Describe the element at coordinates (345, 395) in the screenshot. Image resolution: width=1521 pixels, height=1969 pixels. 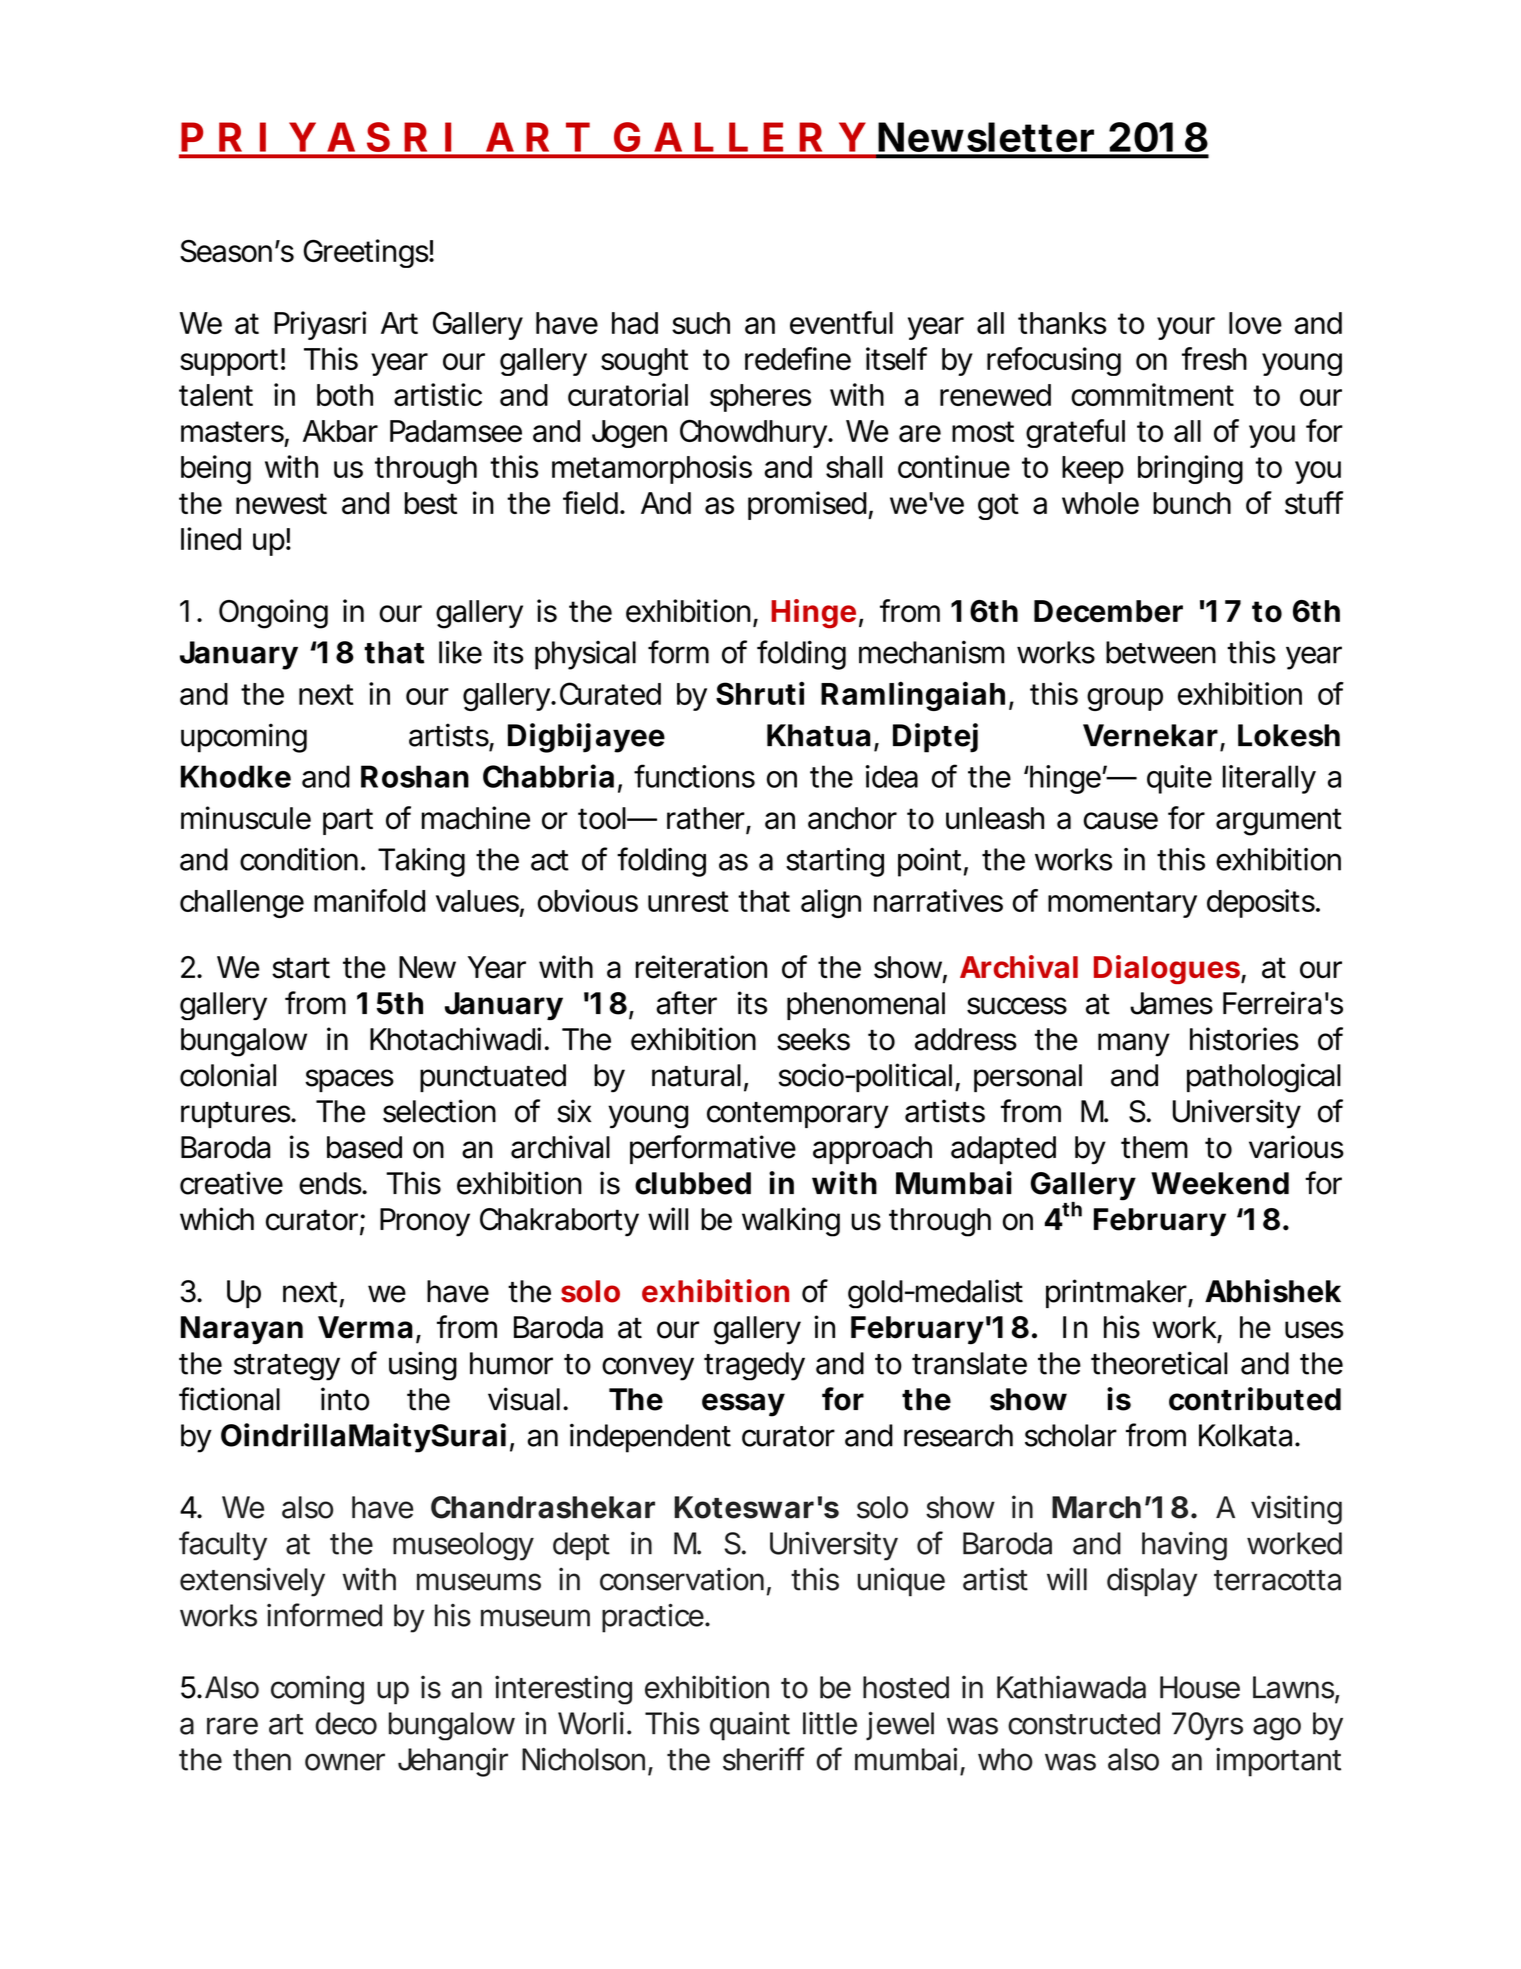
I see `both` at that location.
